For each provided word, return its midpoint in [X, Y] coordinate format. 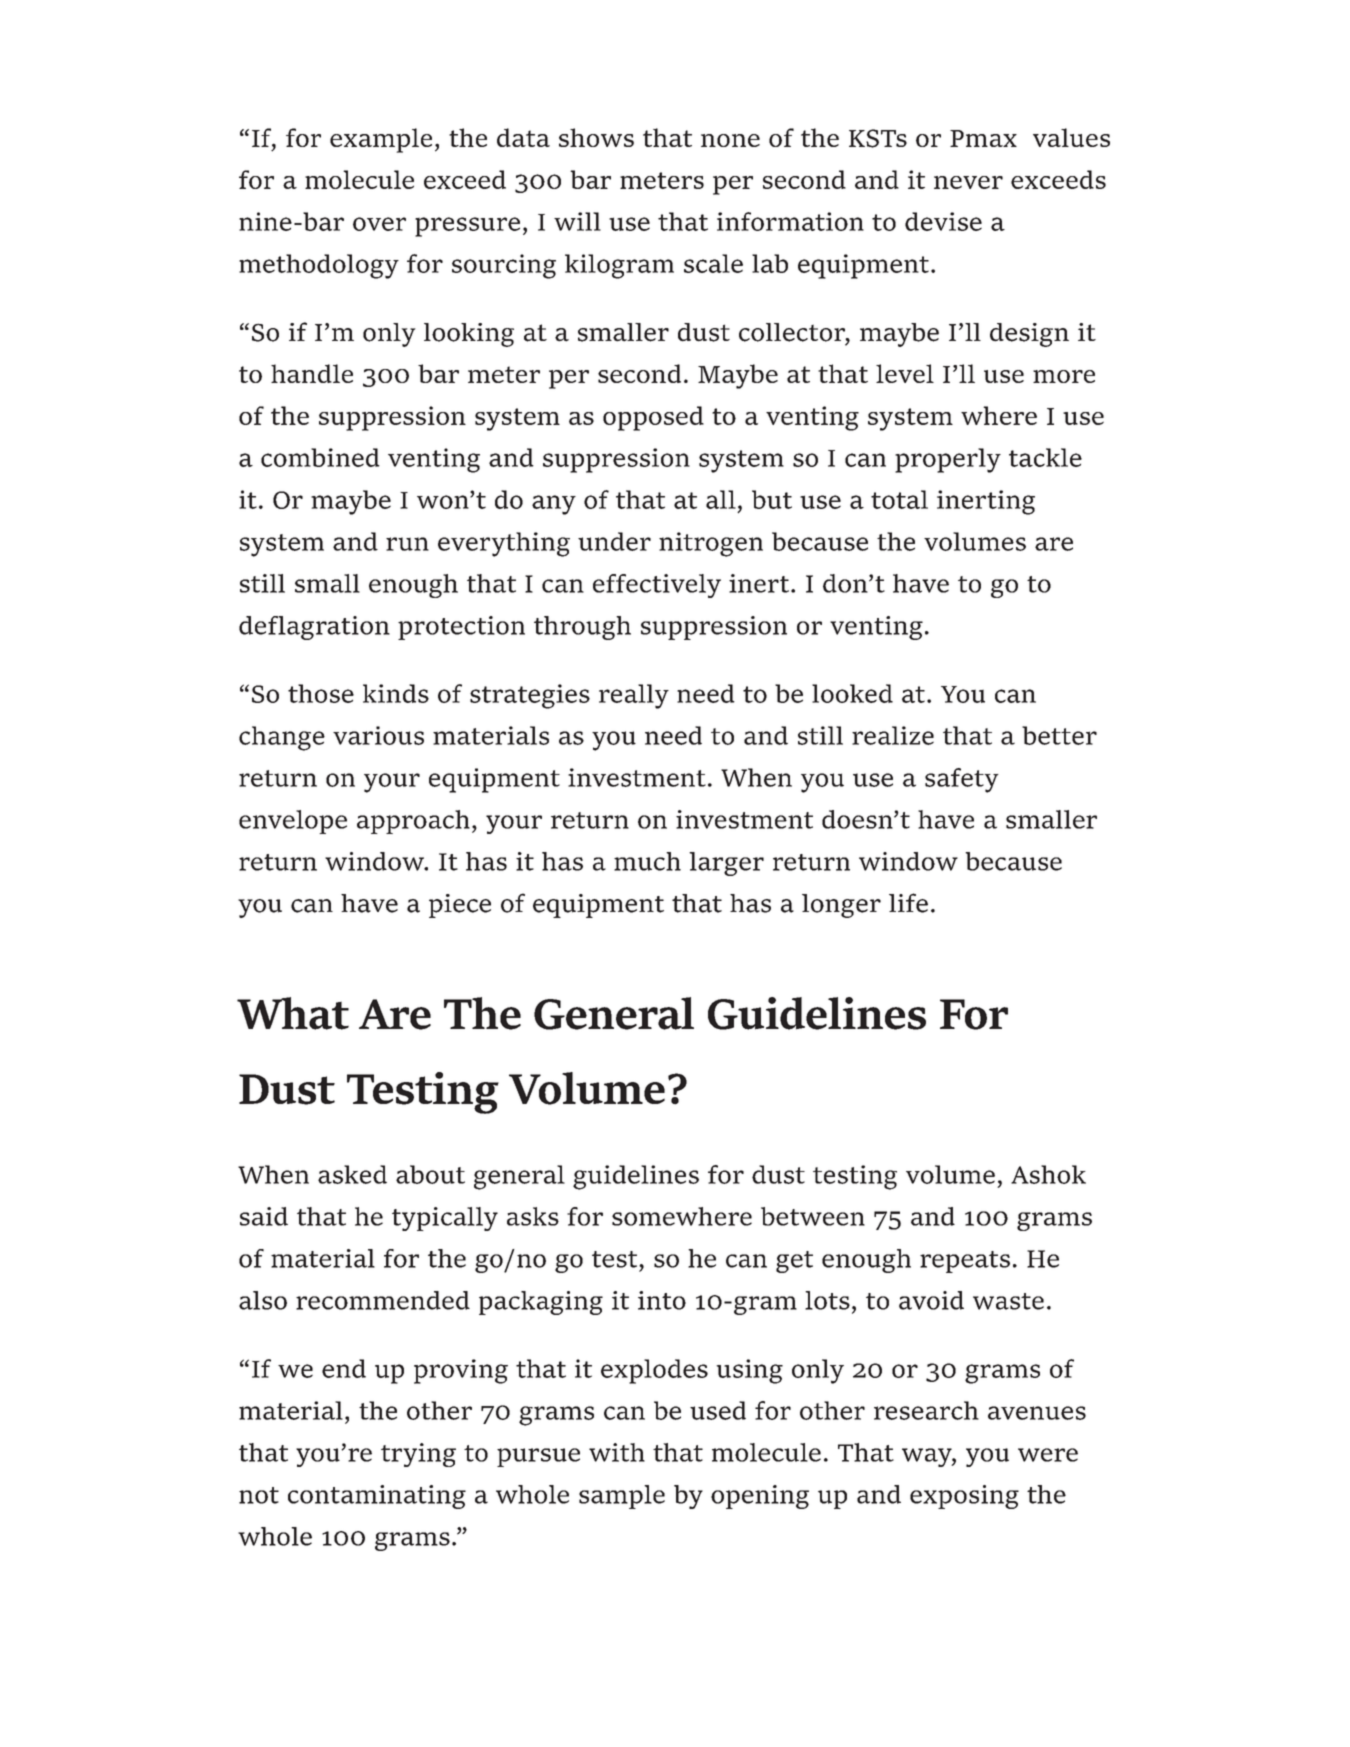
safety [962, 780]
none [730, 140]
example [381, 140]
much [647, 861]
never [968, 182]
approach [413, 822]
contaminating [377, 1497]
